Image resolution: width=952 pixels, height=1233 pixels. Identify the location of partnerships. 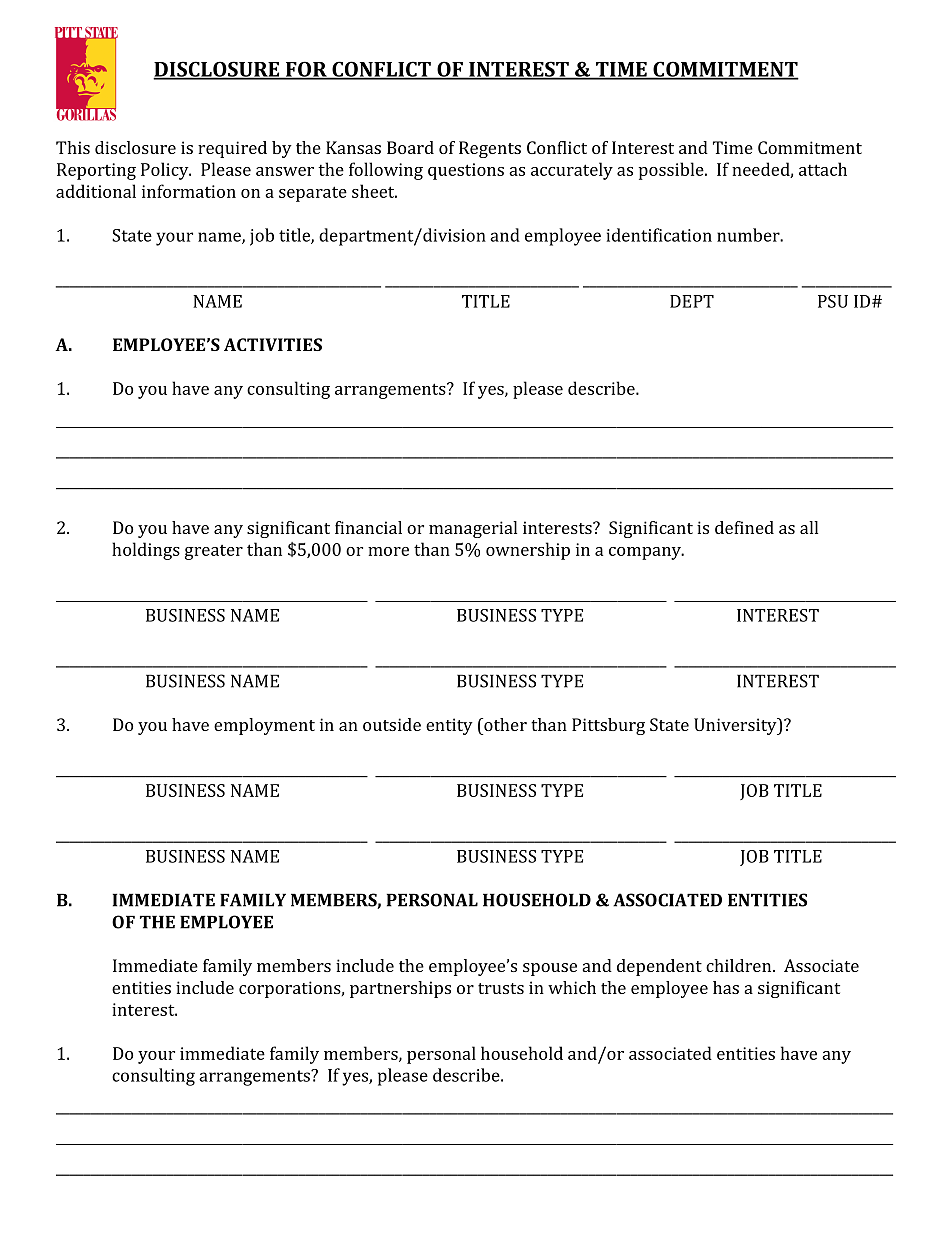
(400, 989).
